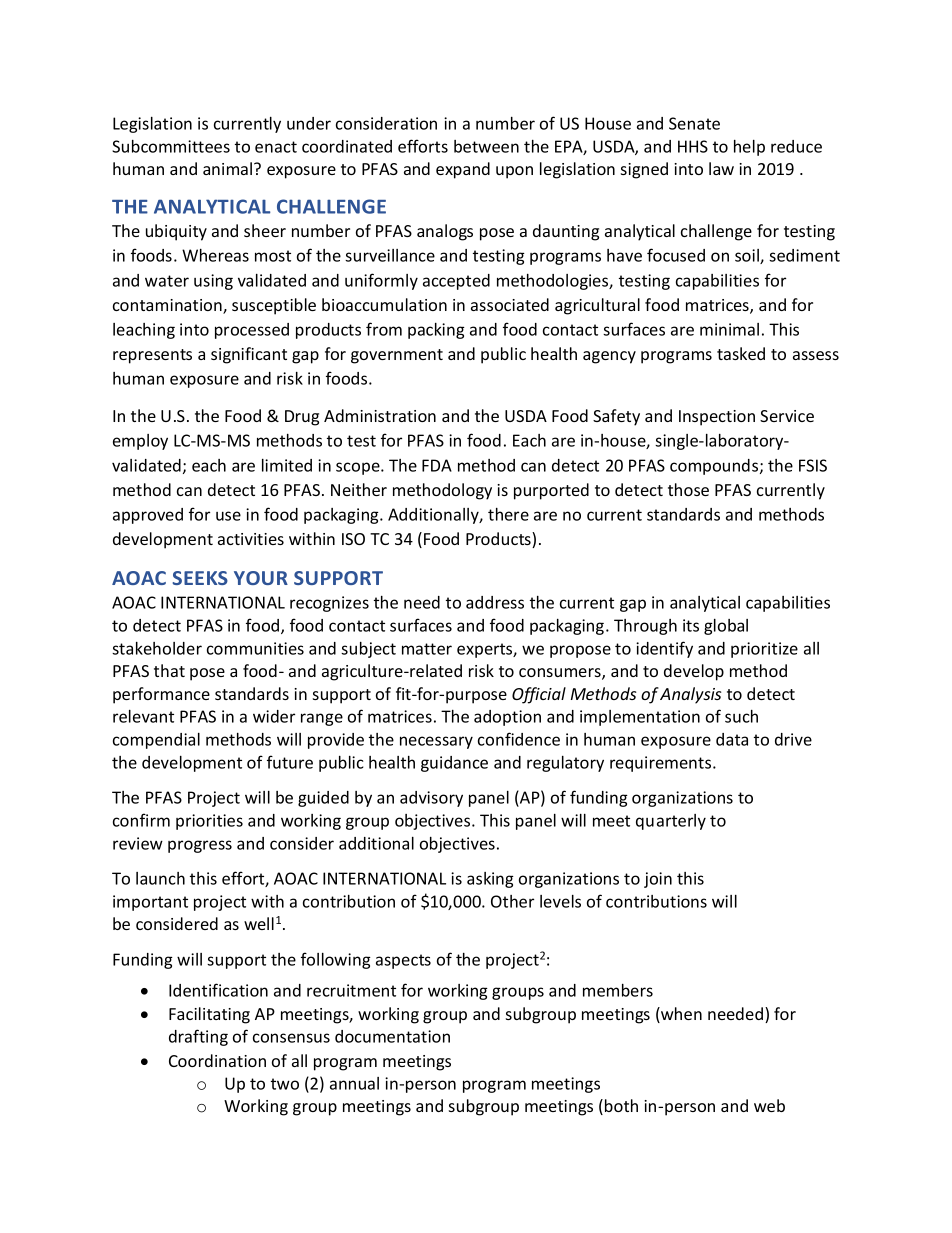 The image size is (952, 1233). Describe the element at coordinates (229, 168) in the page. I see `animal` at that location.
